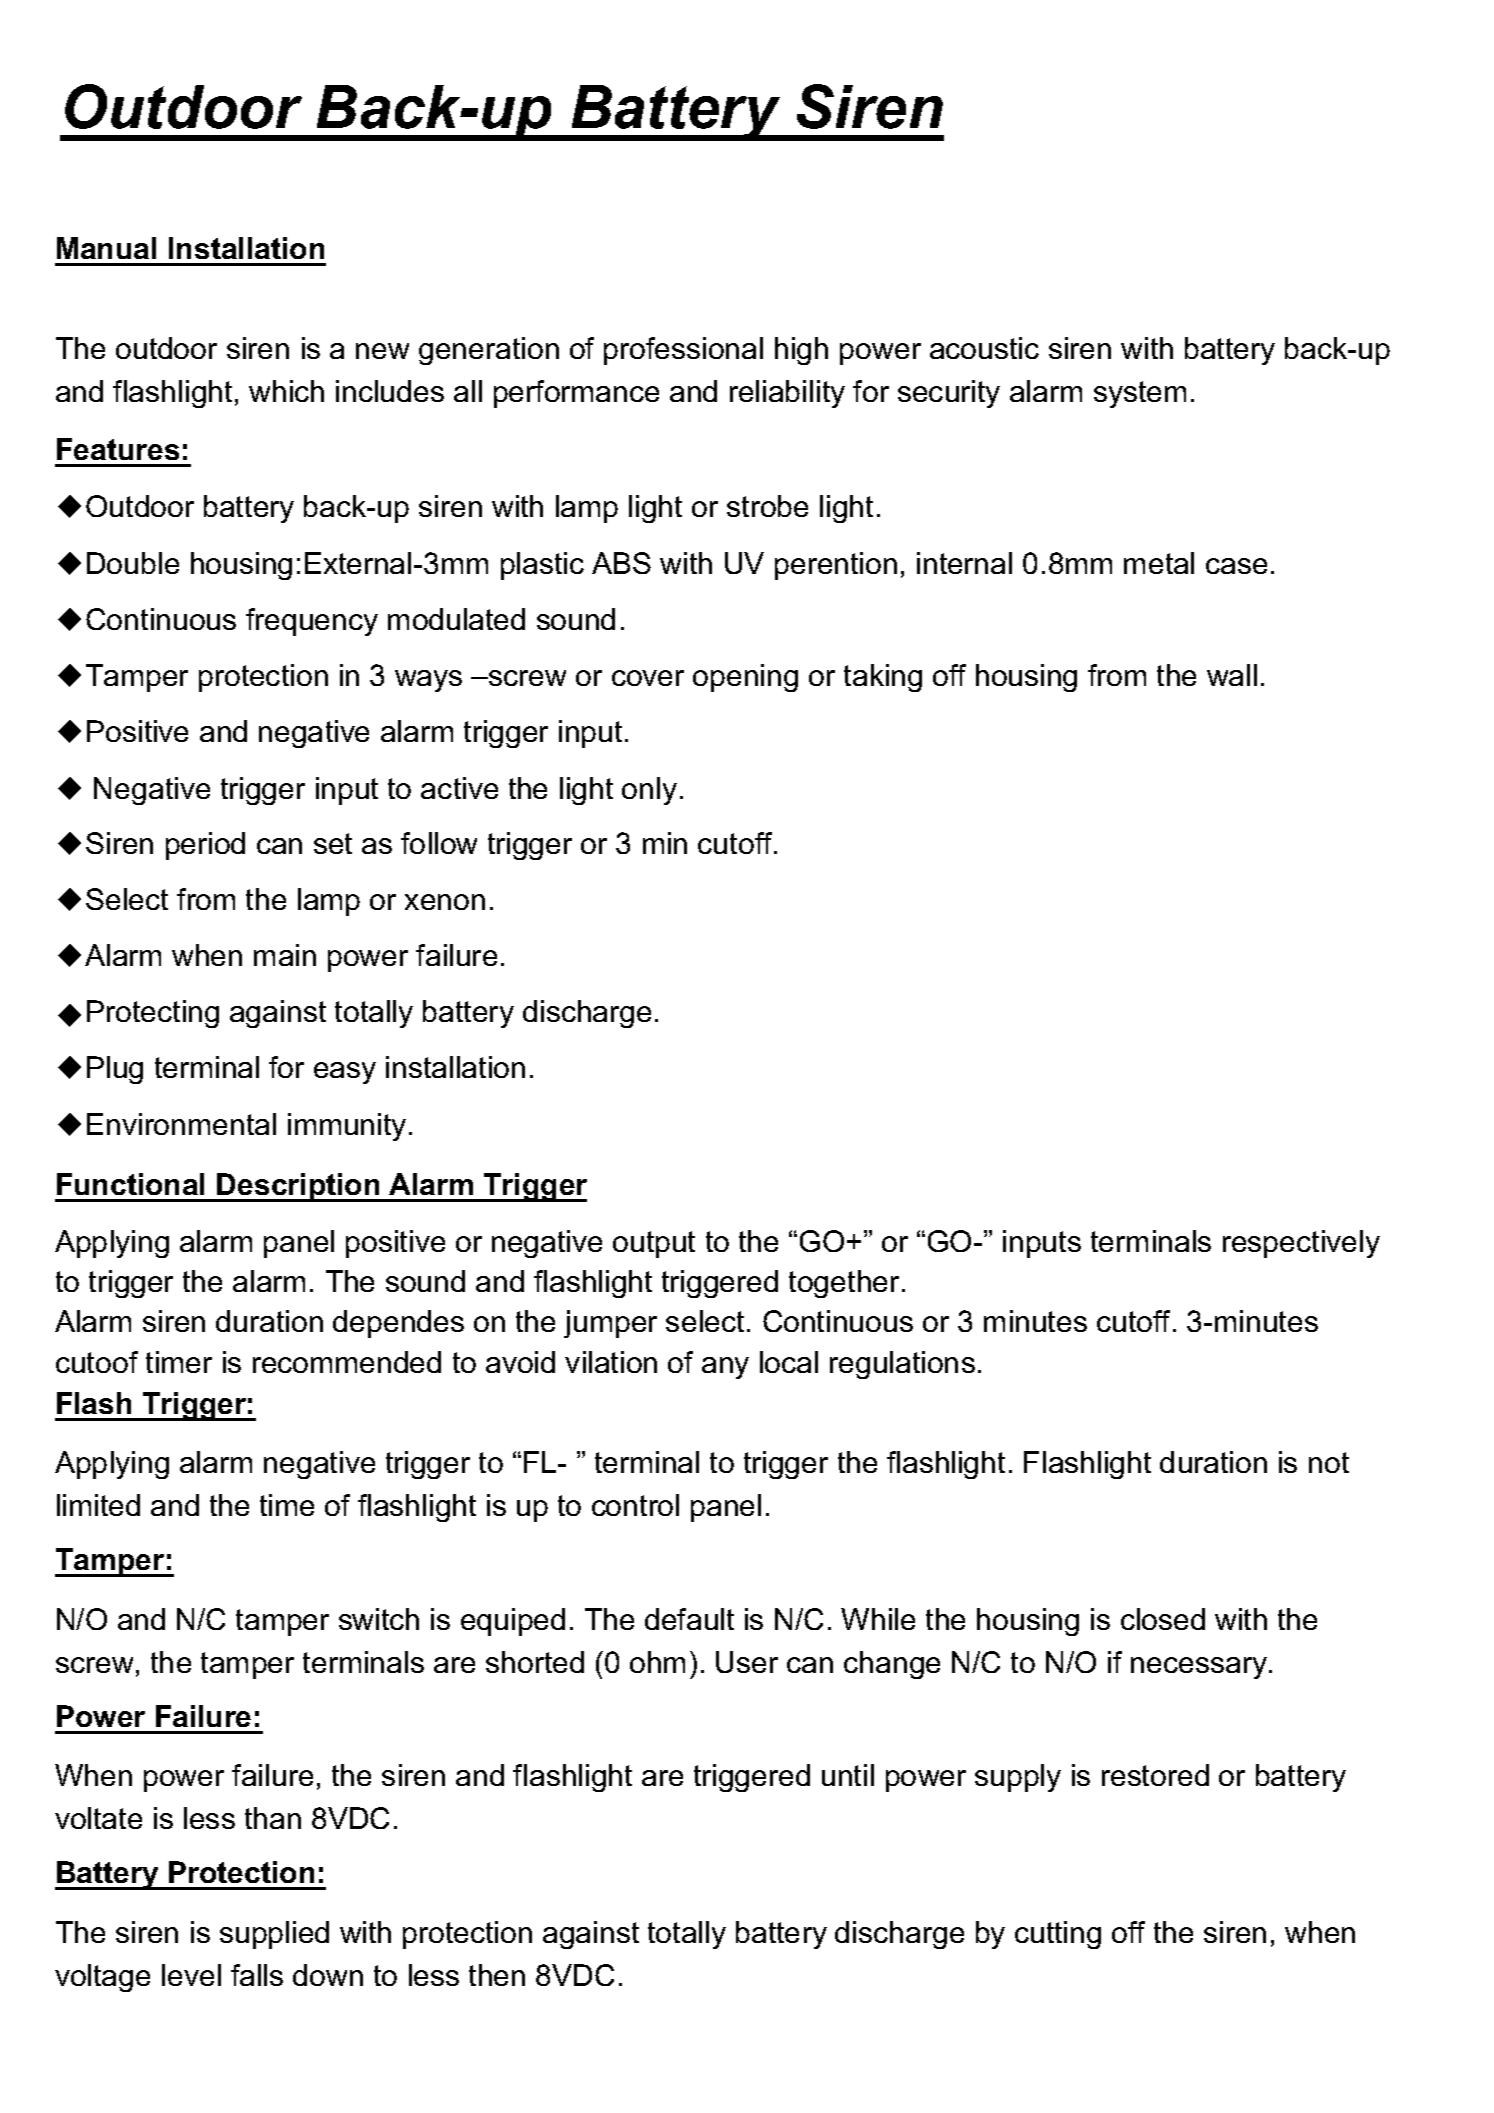 Image resolution: width=1494 pixels, height=2113 pixels. What do you see at coordinates (1232, 675) in the screenshot?
I see `wall` at bounding box center [1232, 675].
